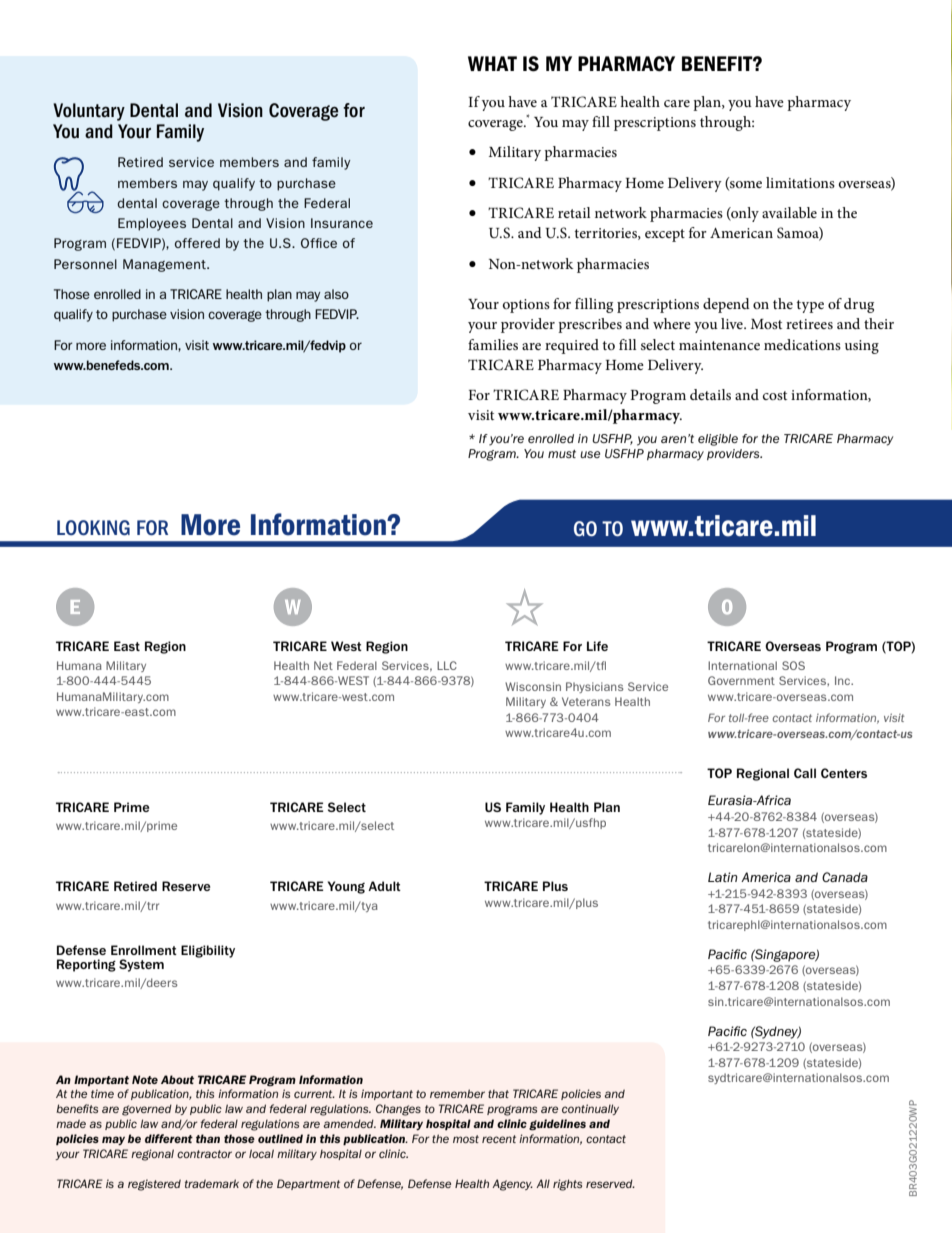 Image resolution: width=952 pixels, height=1233 pixels. What do you see at coordinates (590, 1109) in the screenshot?
I see `continually` at bounding box center [590, 1109].
